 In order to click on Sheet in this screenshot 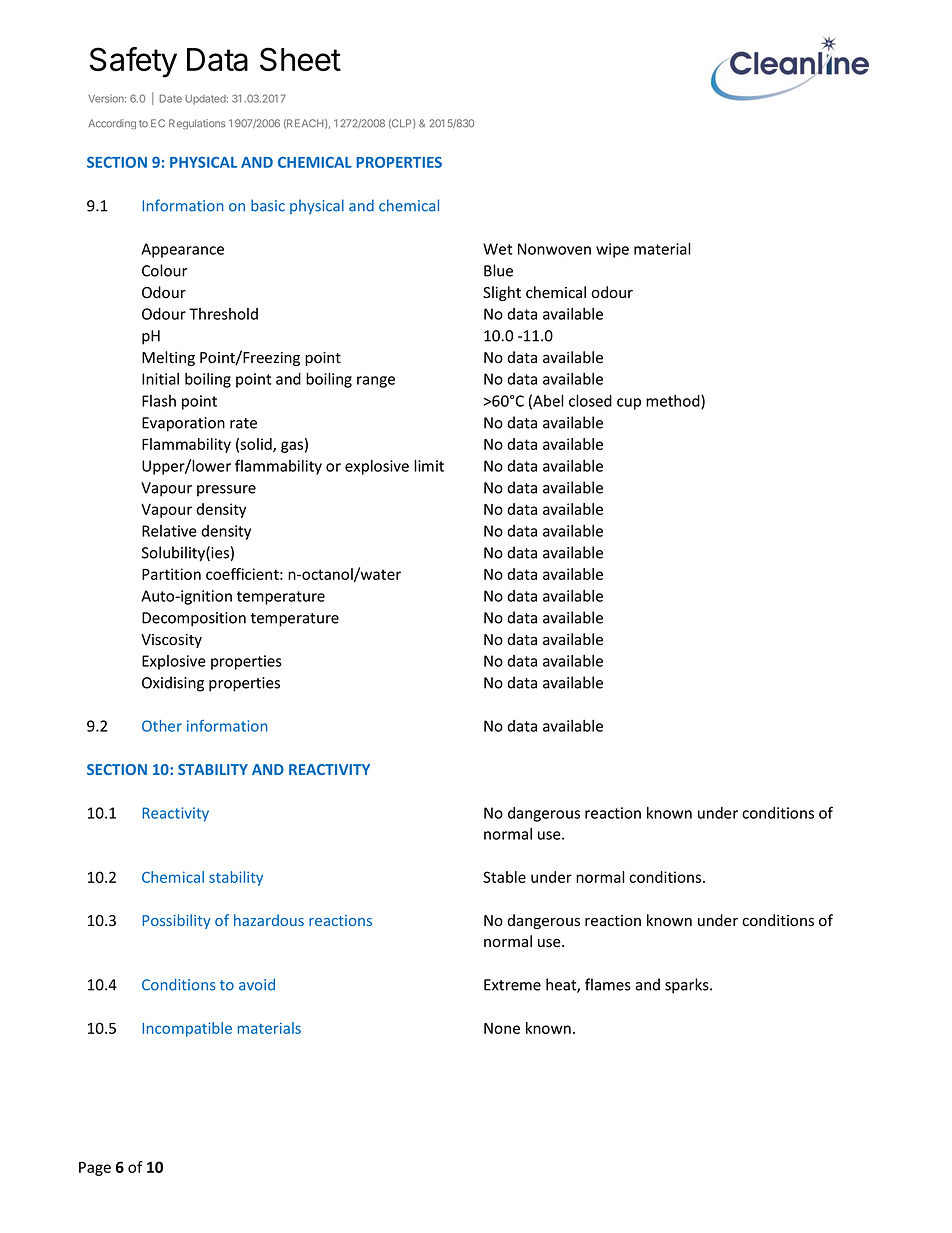, I will do `click(300, 59)`.
